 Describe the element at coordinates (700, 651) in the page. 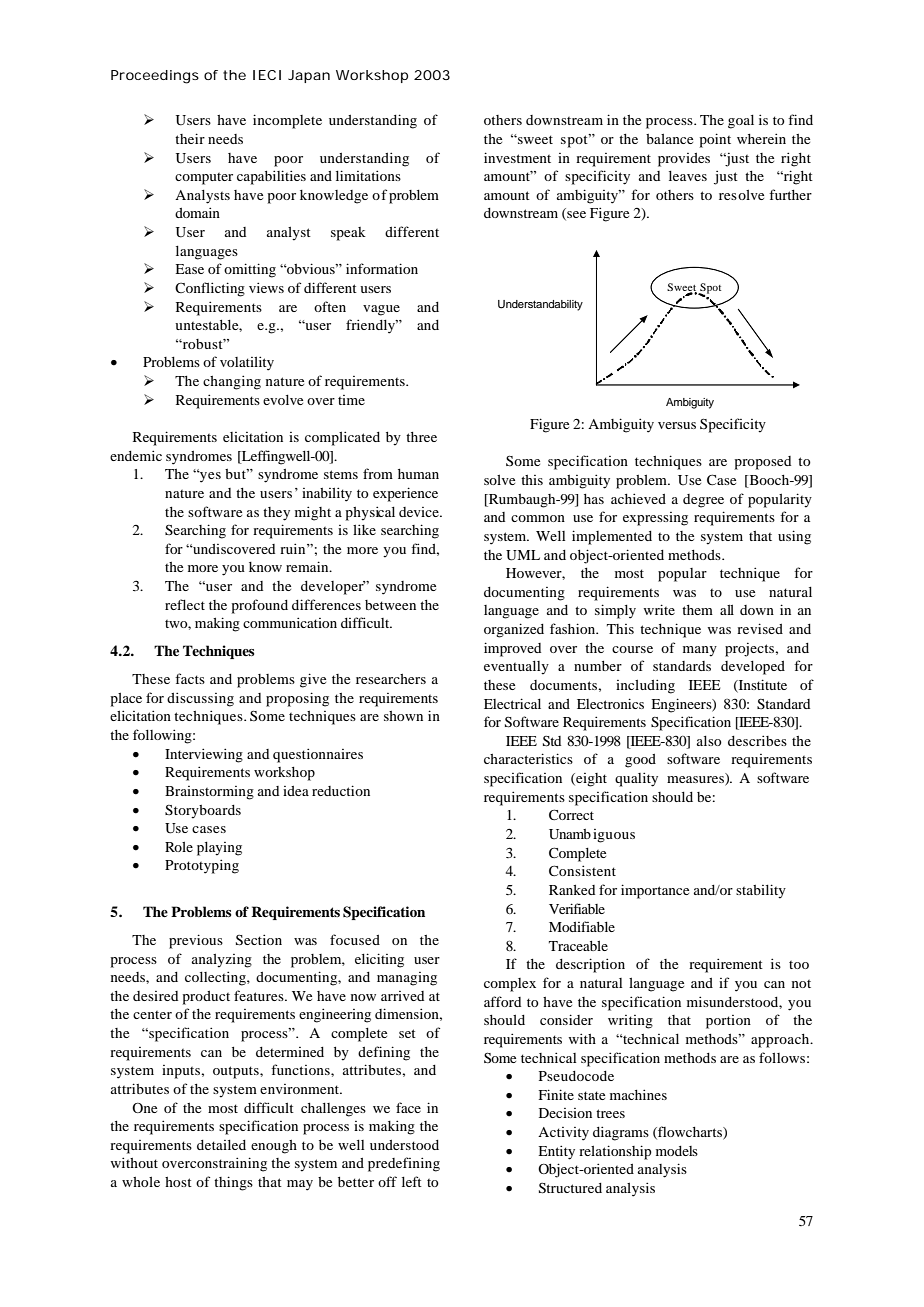

I see `many` at that location.
